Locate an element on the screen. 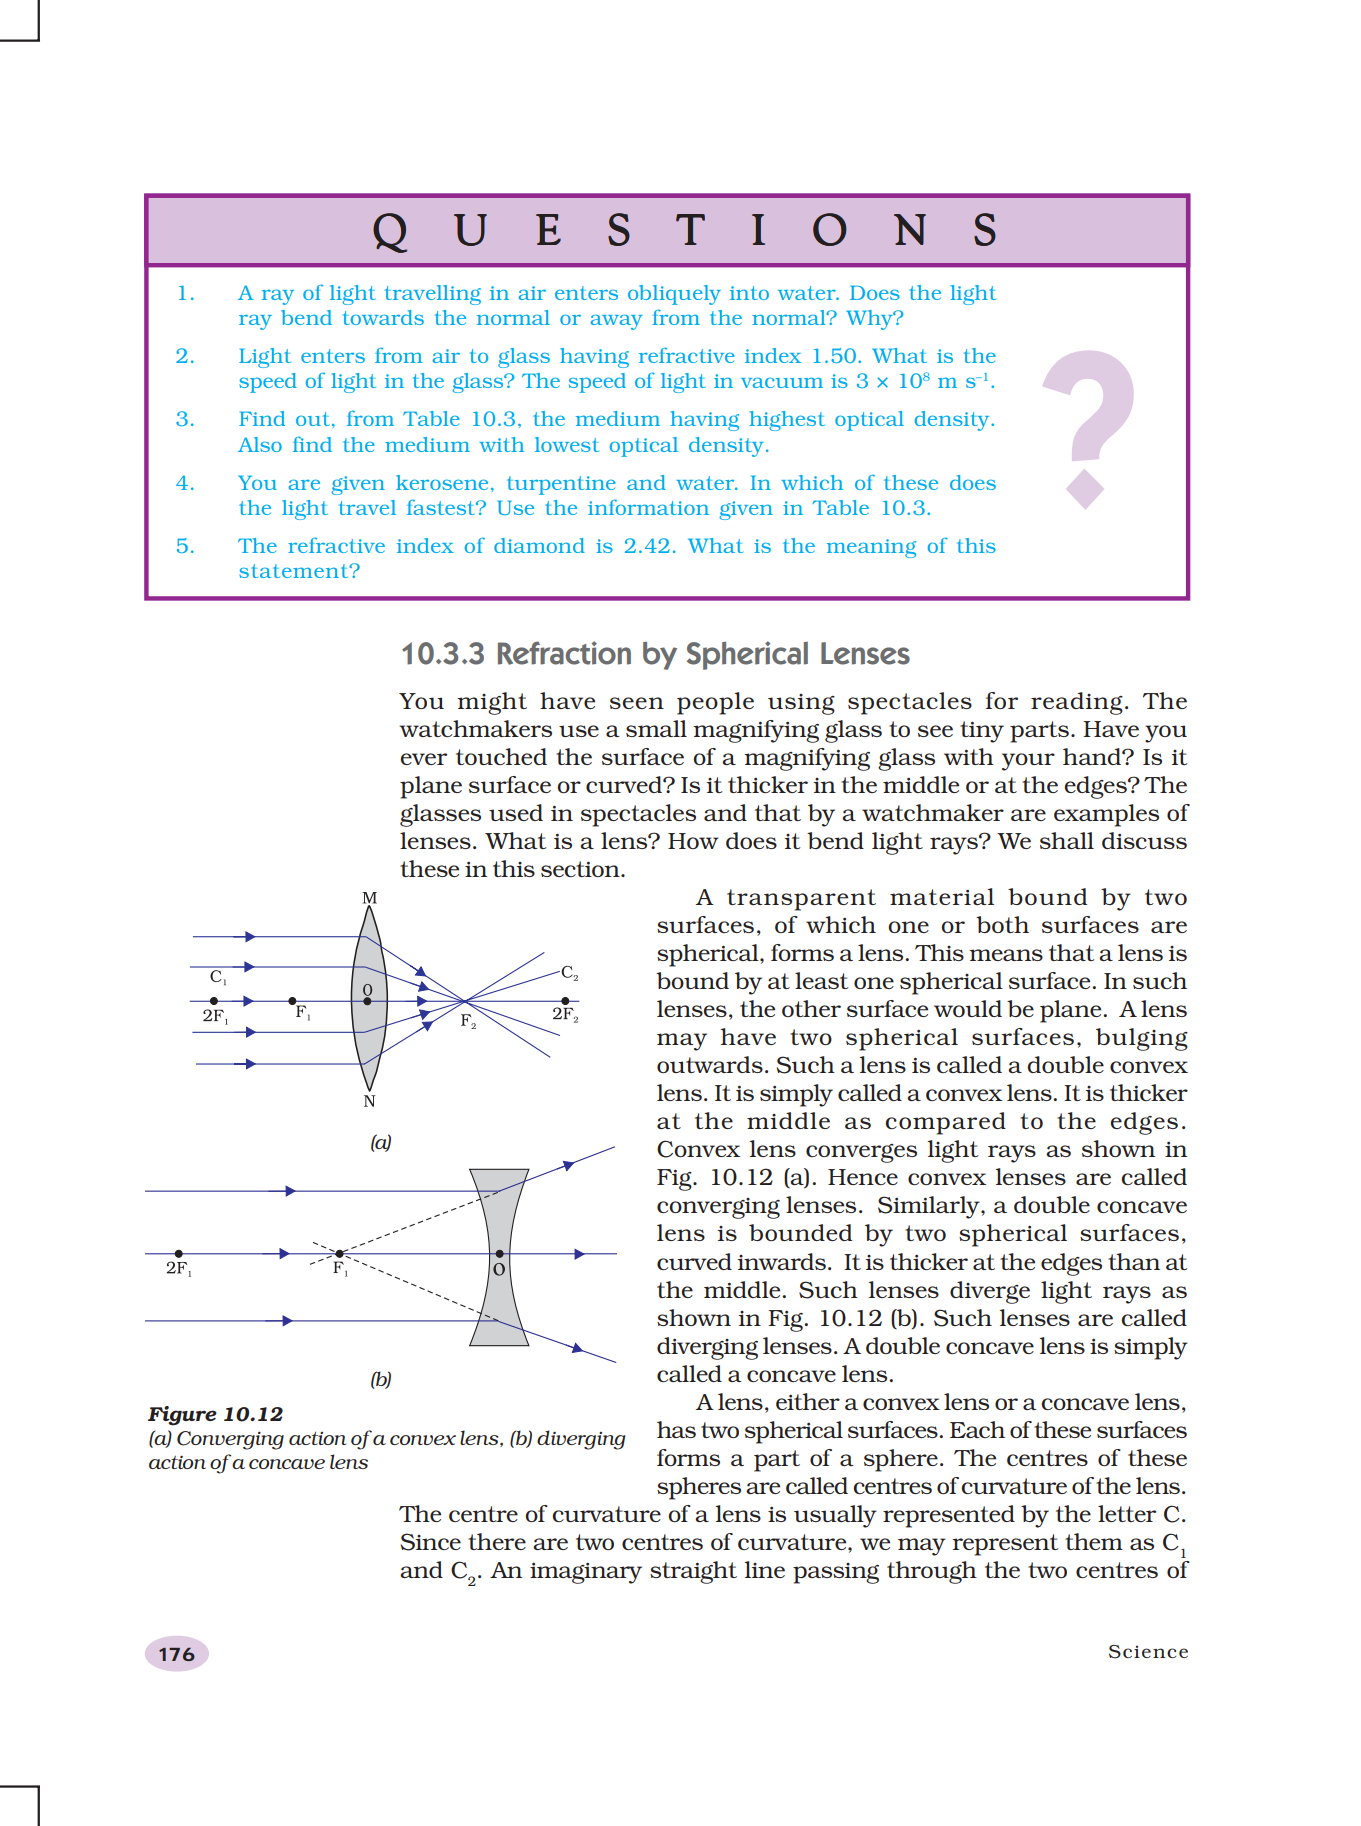 The width and height of the screenshot is (1361, 1826). away is located at coordinates (617, 322).
